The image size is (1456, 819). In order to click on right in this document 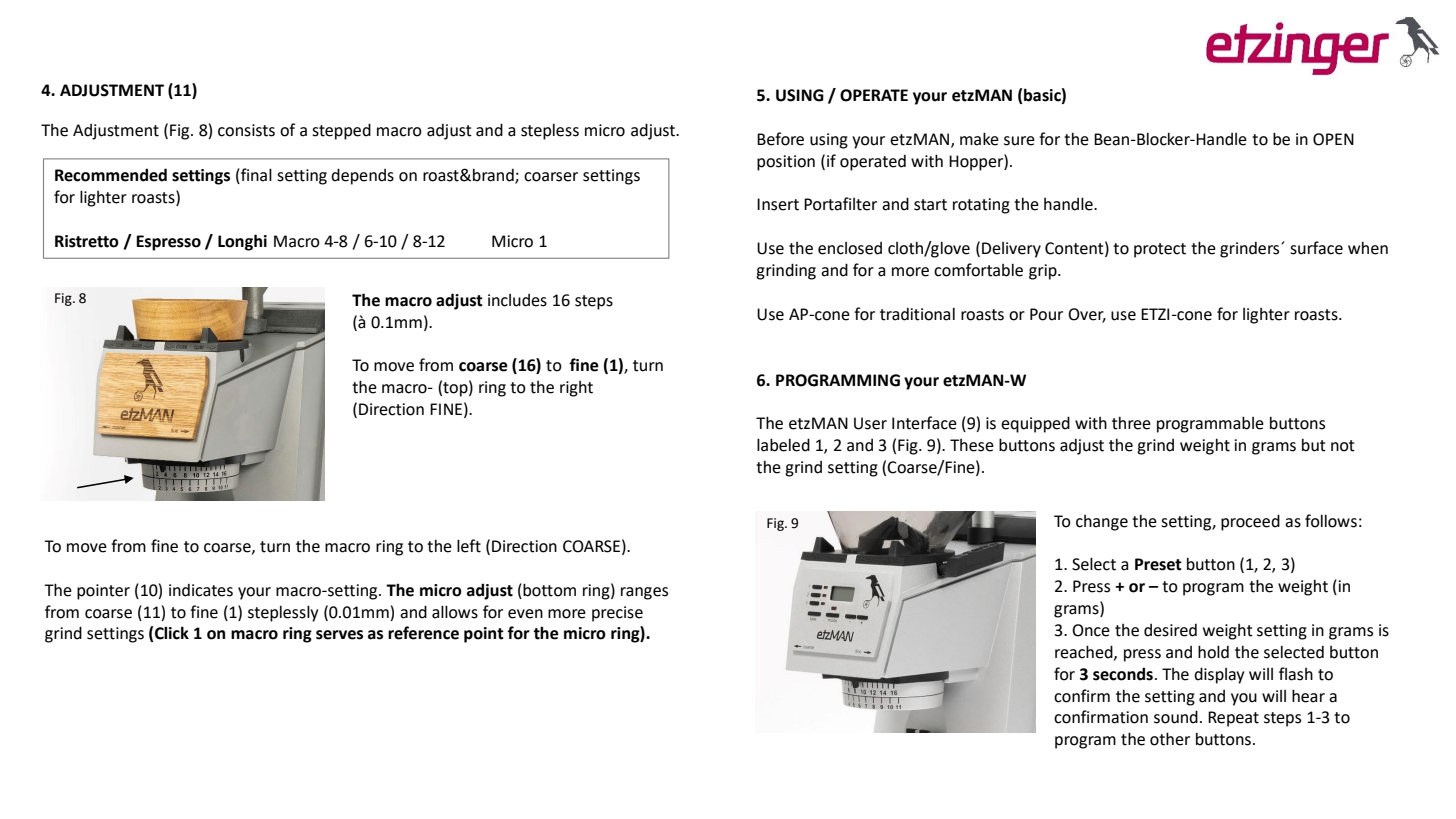, I will do `click(576, 389)`.
